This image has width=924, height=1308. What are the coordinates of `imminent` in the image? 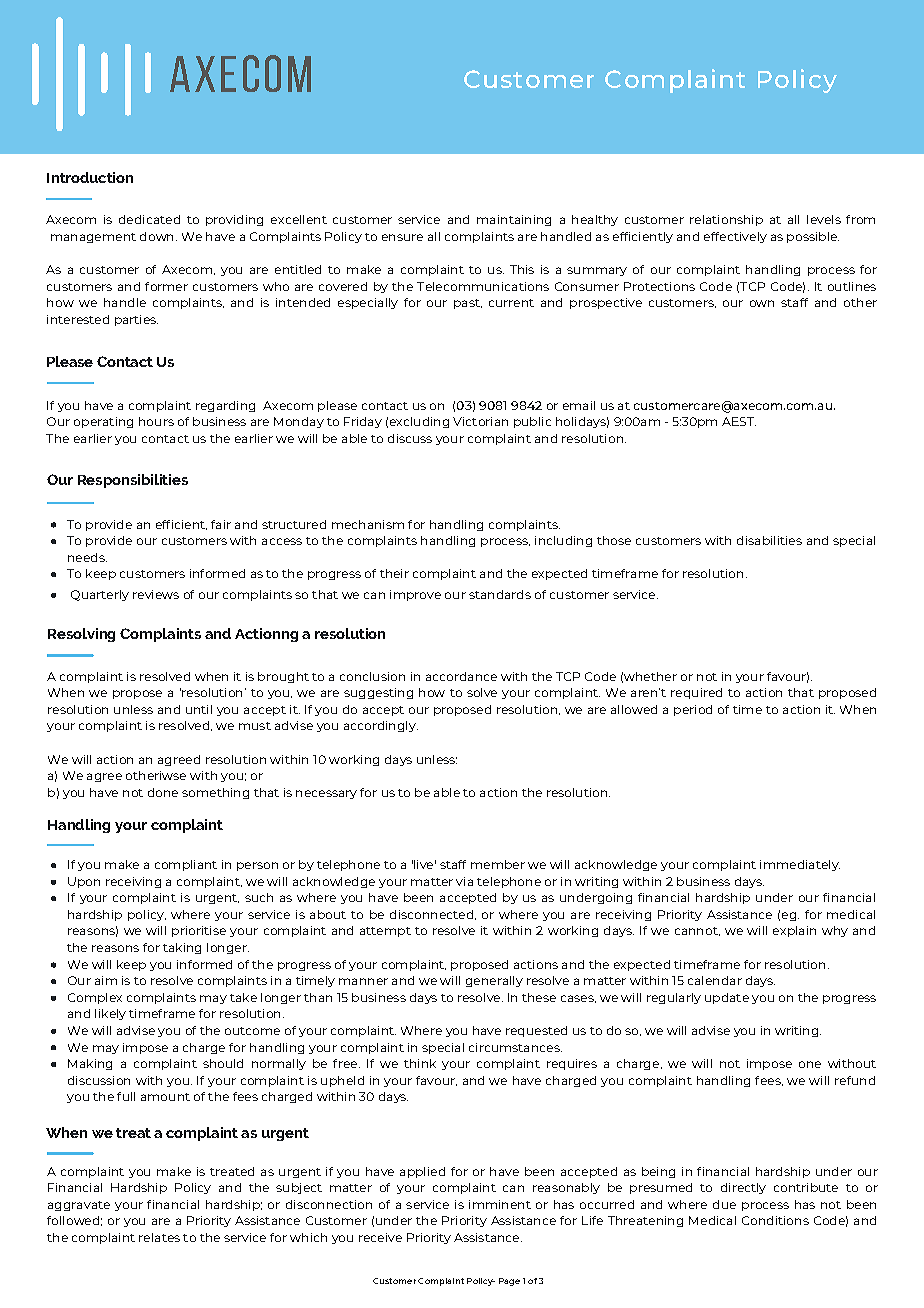 It's located at (500, 1204).
